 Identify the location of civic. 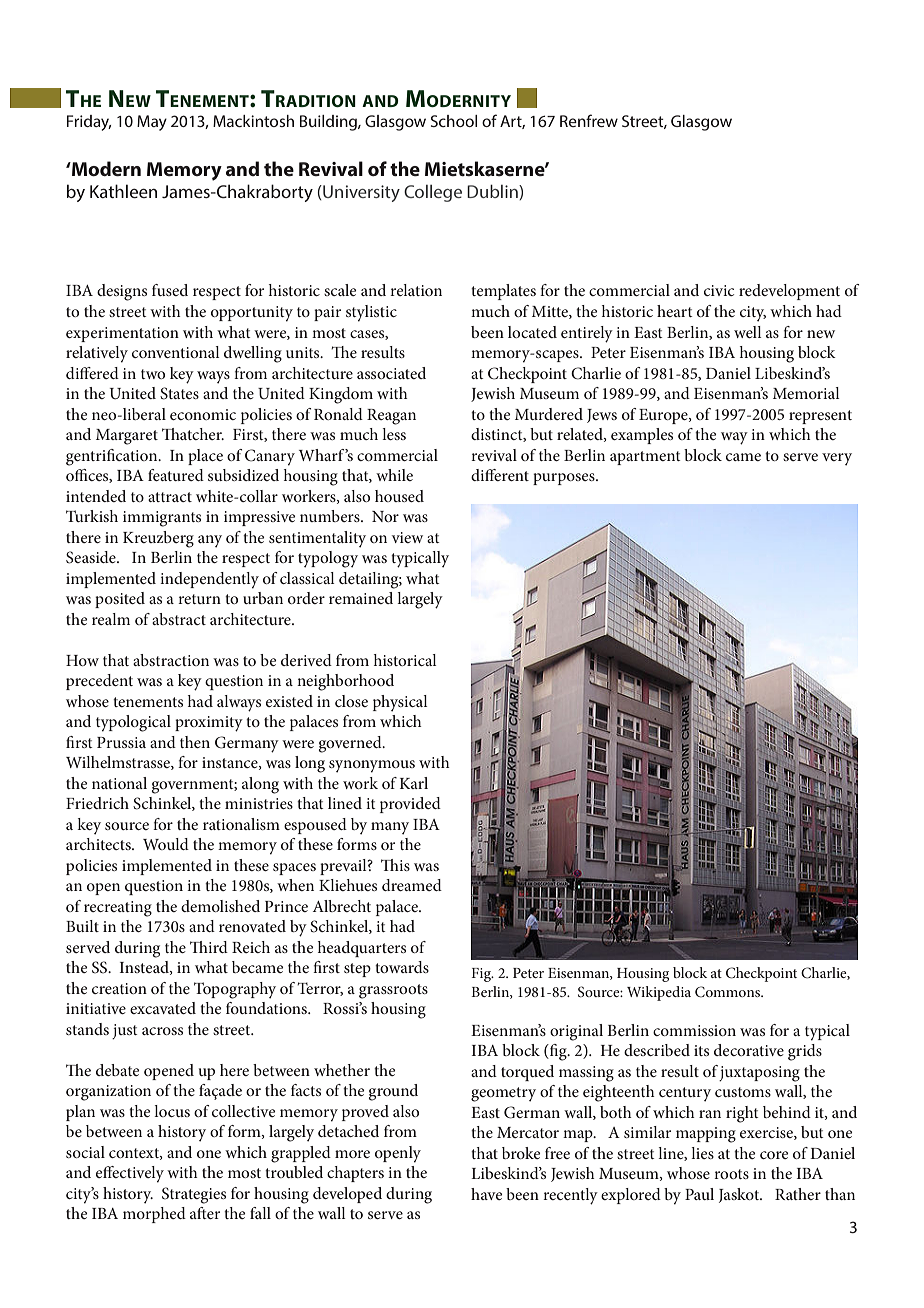
(719, 290).
